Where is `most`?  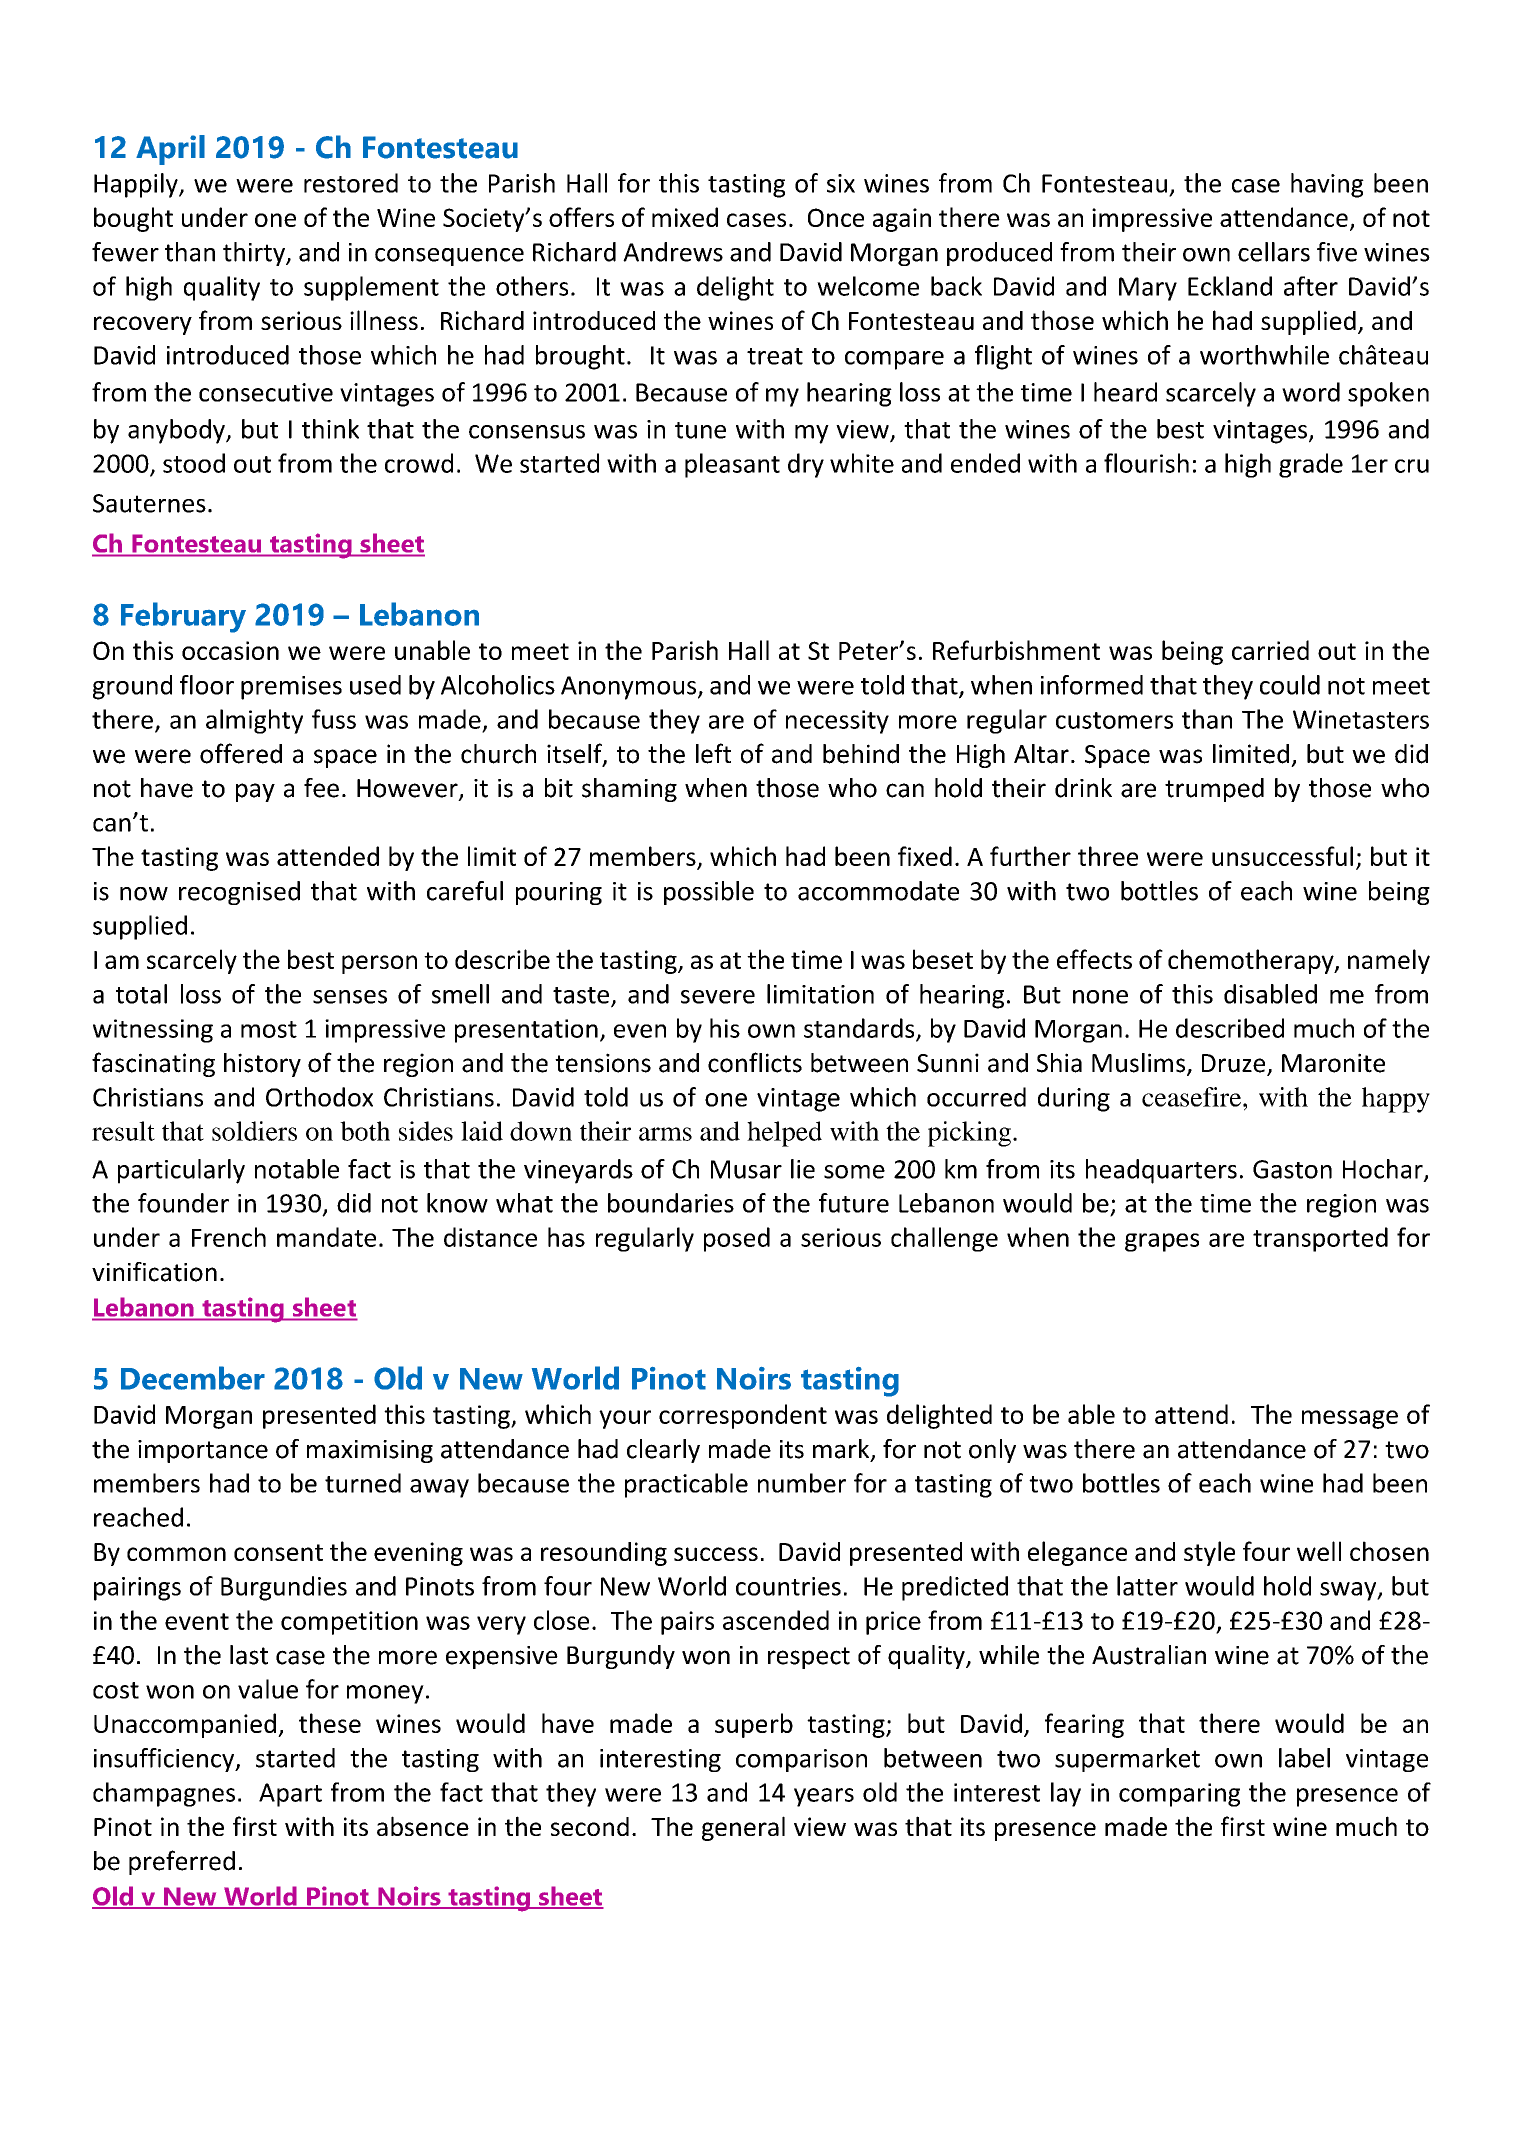
most is located at coordinates (269, 1029).
